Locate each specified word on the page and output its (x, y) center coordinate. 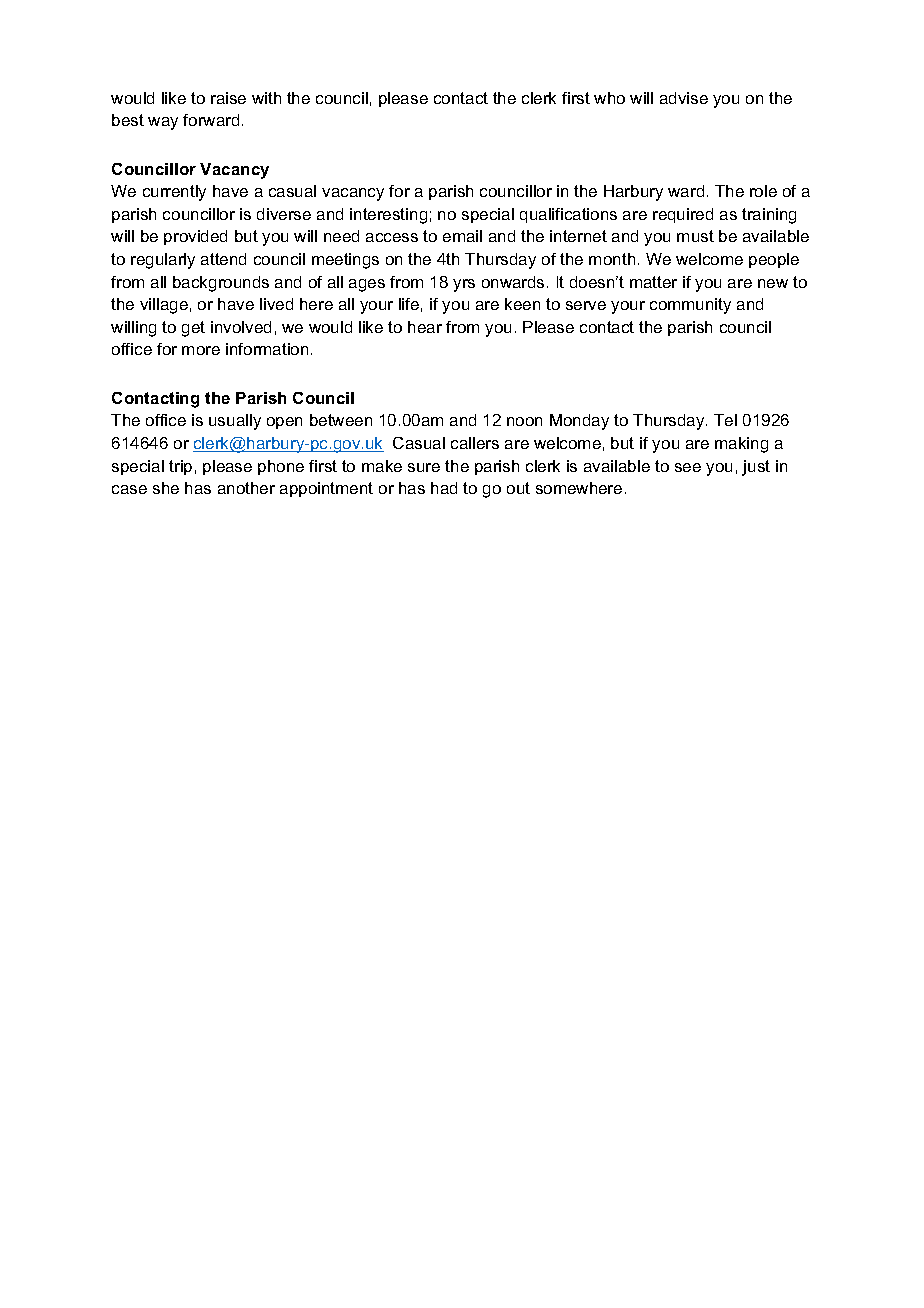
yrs (464, 285)
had (444, 488)
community (690, 306)
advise (684, 98)
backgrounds (221, 284)
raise (228, 98)
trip (180, 467)
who (609, 98)
